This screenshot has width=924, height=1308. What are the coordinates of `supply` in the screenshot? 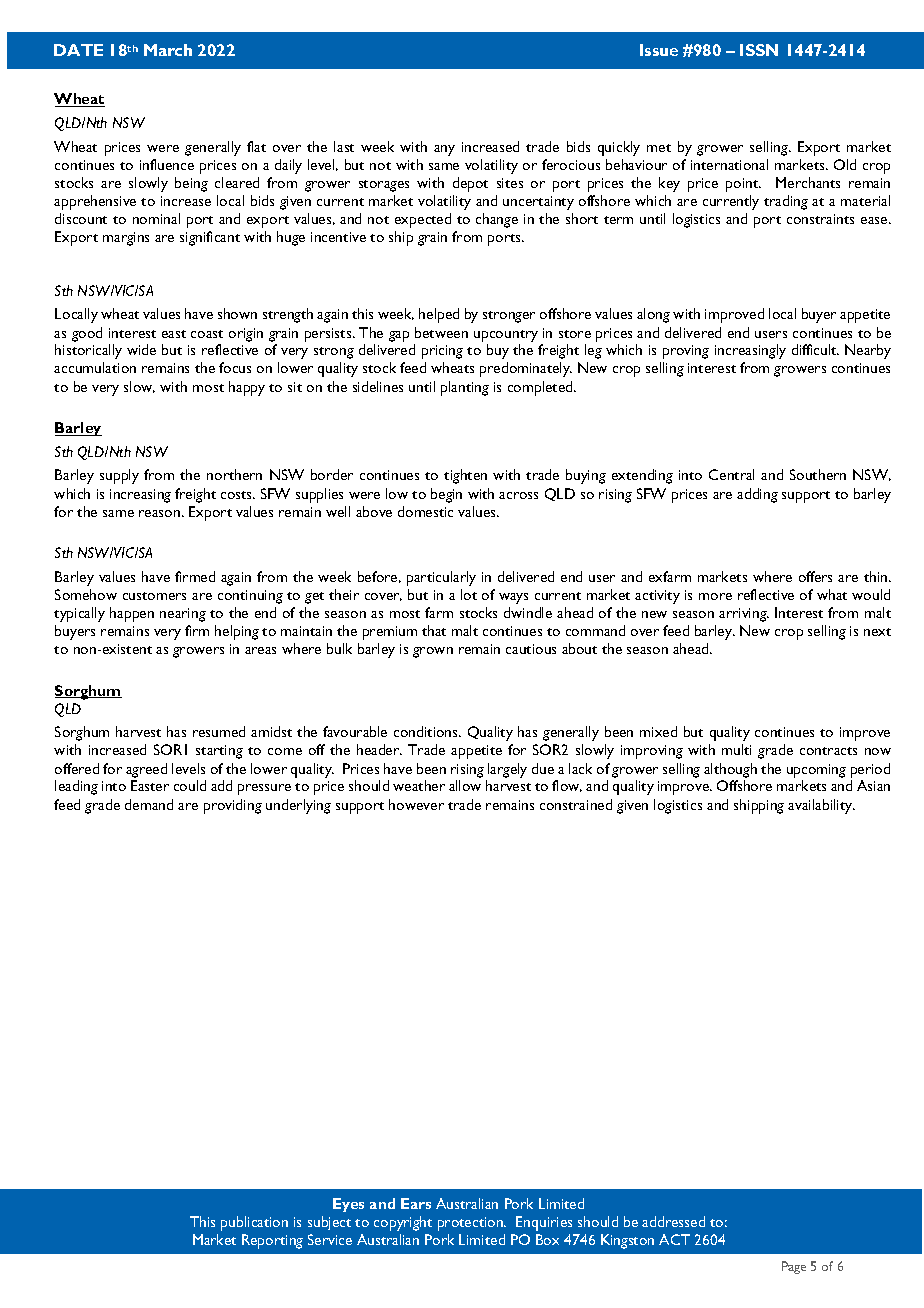 It's located at (119, 476).
